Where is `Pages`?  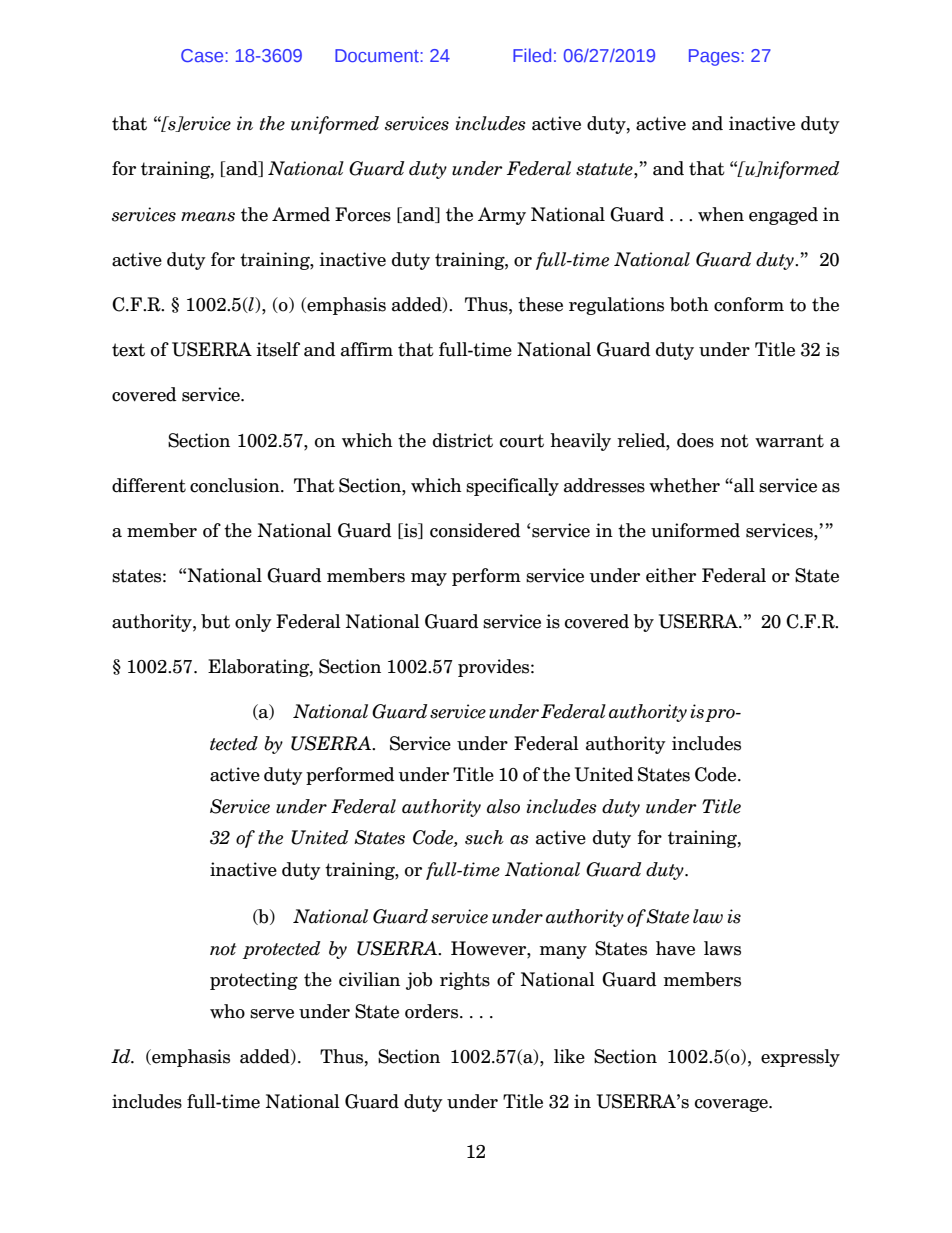
Pages is located at coordinates (715, 57).
